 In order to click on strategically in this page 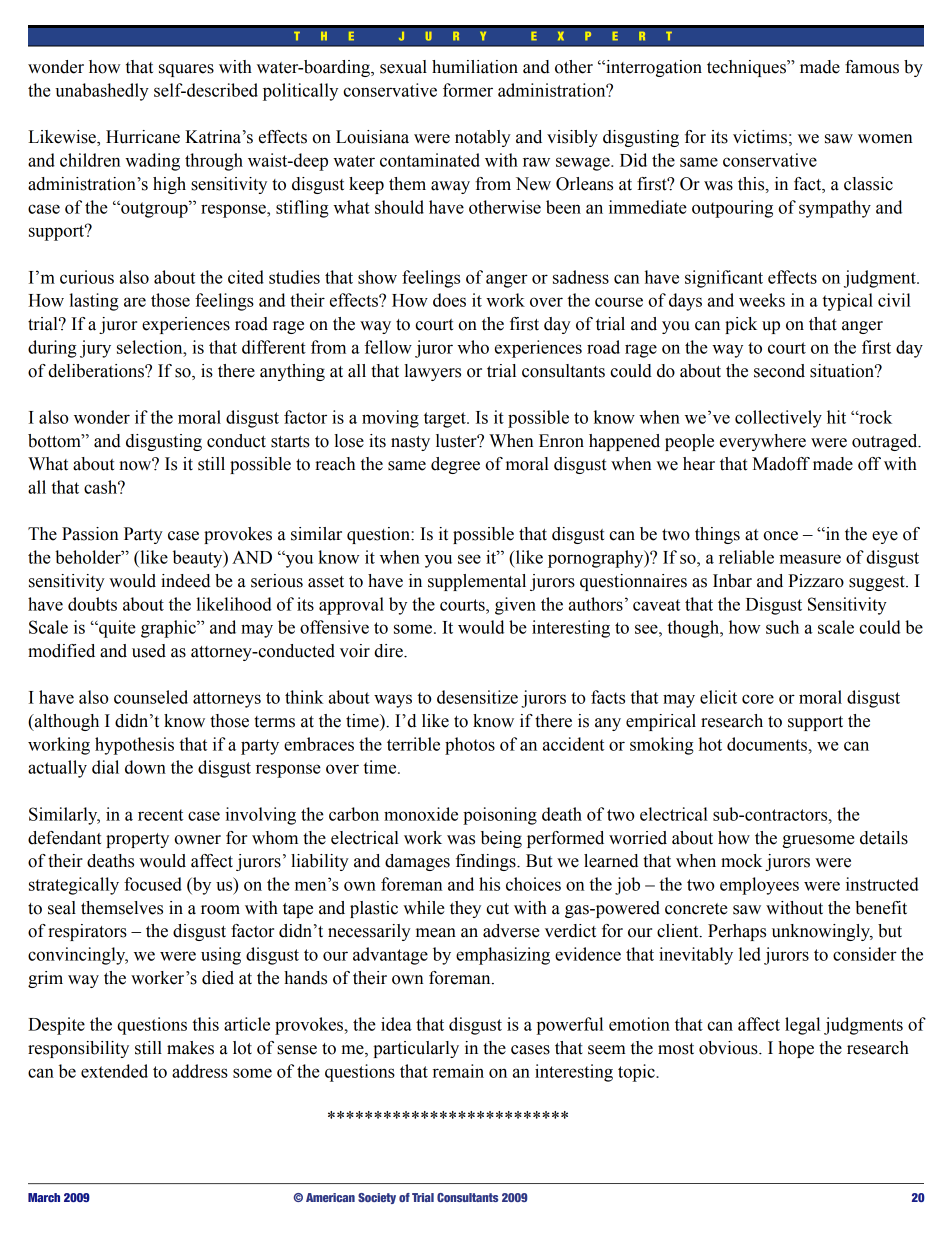, I will do `click(74, 886)`.
